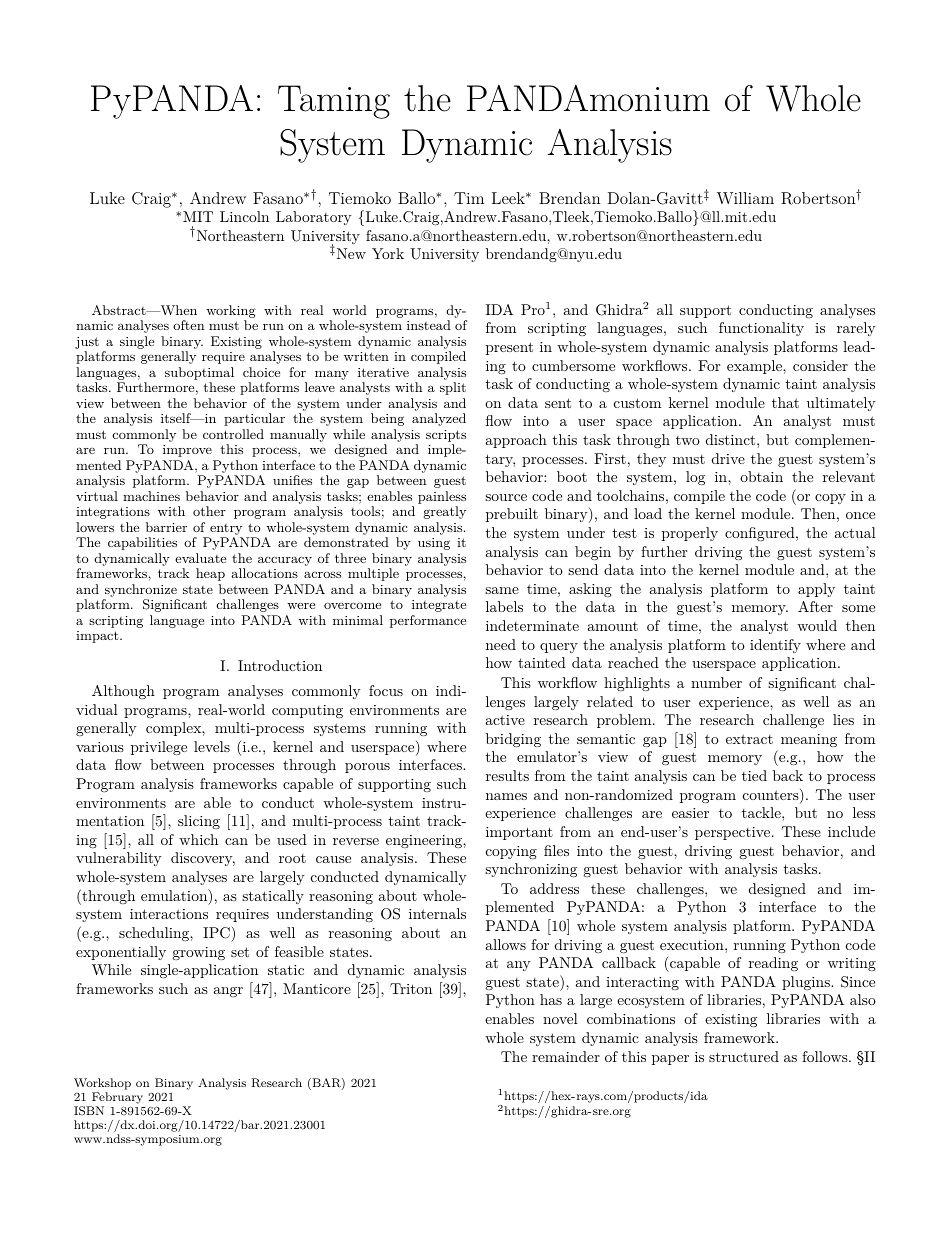 This document has height=1233, width=952. I want to click on William, so click(745, 198).
